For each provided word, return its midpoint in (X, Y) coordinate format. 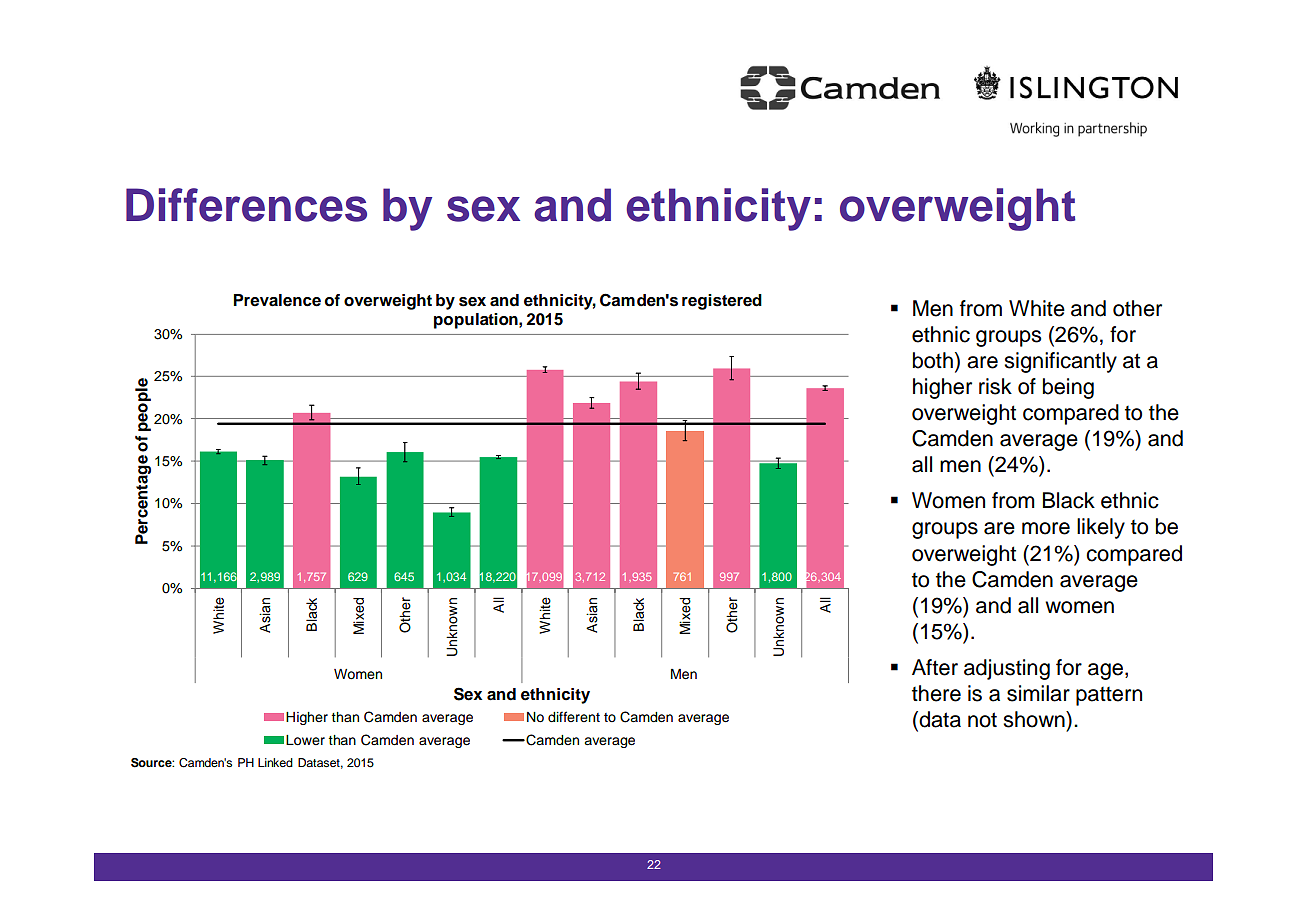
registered (722, 302)
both (933, 360)
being (1068, 388)
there (936, 693)
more (1046, 528)
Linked (275, 762)
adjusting (1007, 669)
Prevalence (277, 300)
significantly (1060, 362)
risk (995, 386)
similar (1038, 693)
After (935, 667)
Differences (246, 205)
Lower (305, 740)
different (574, 716)
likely (1101, 528)
